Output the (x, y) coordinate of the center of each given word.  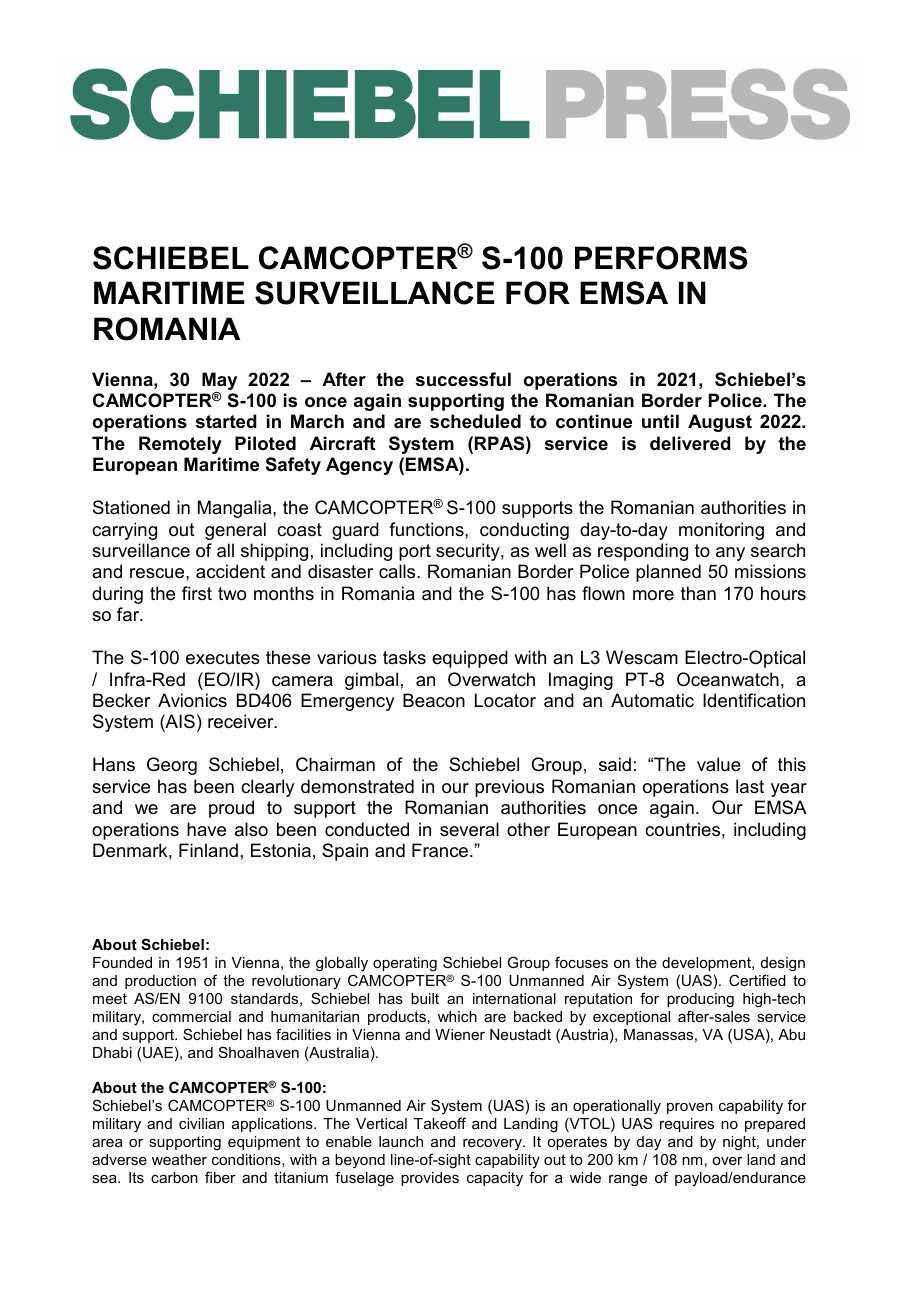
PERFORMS (661, 258)
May (219, 381)
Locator (505, 700)
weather (179, 1159)
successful (463, 379)
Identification (754, 700)
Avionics (192, 700)
